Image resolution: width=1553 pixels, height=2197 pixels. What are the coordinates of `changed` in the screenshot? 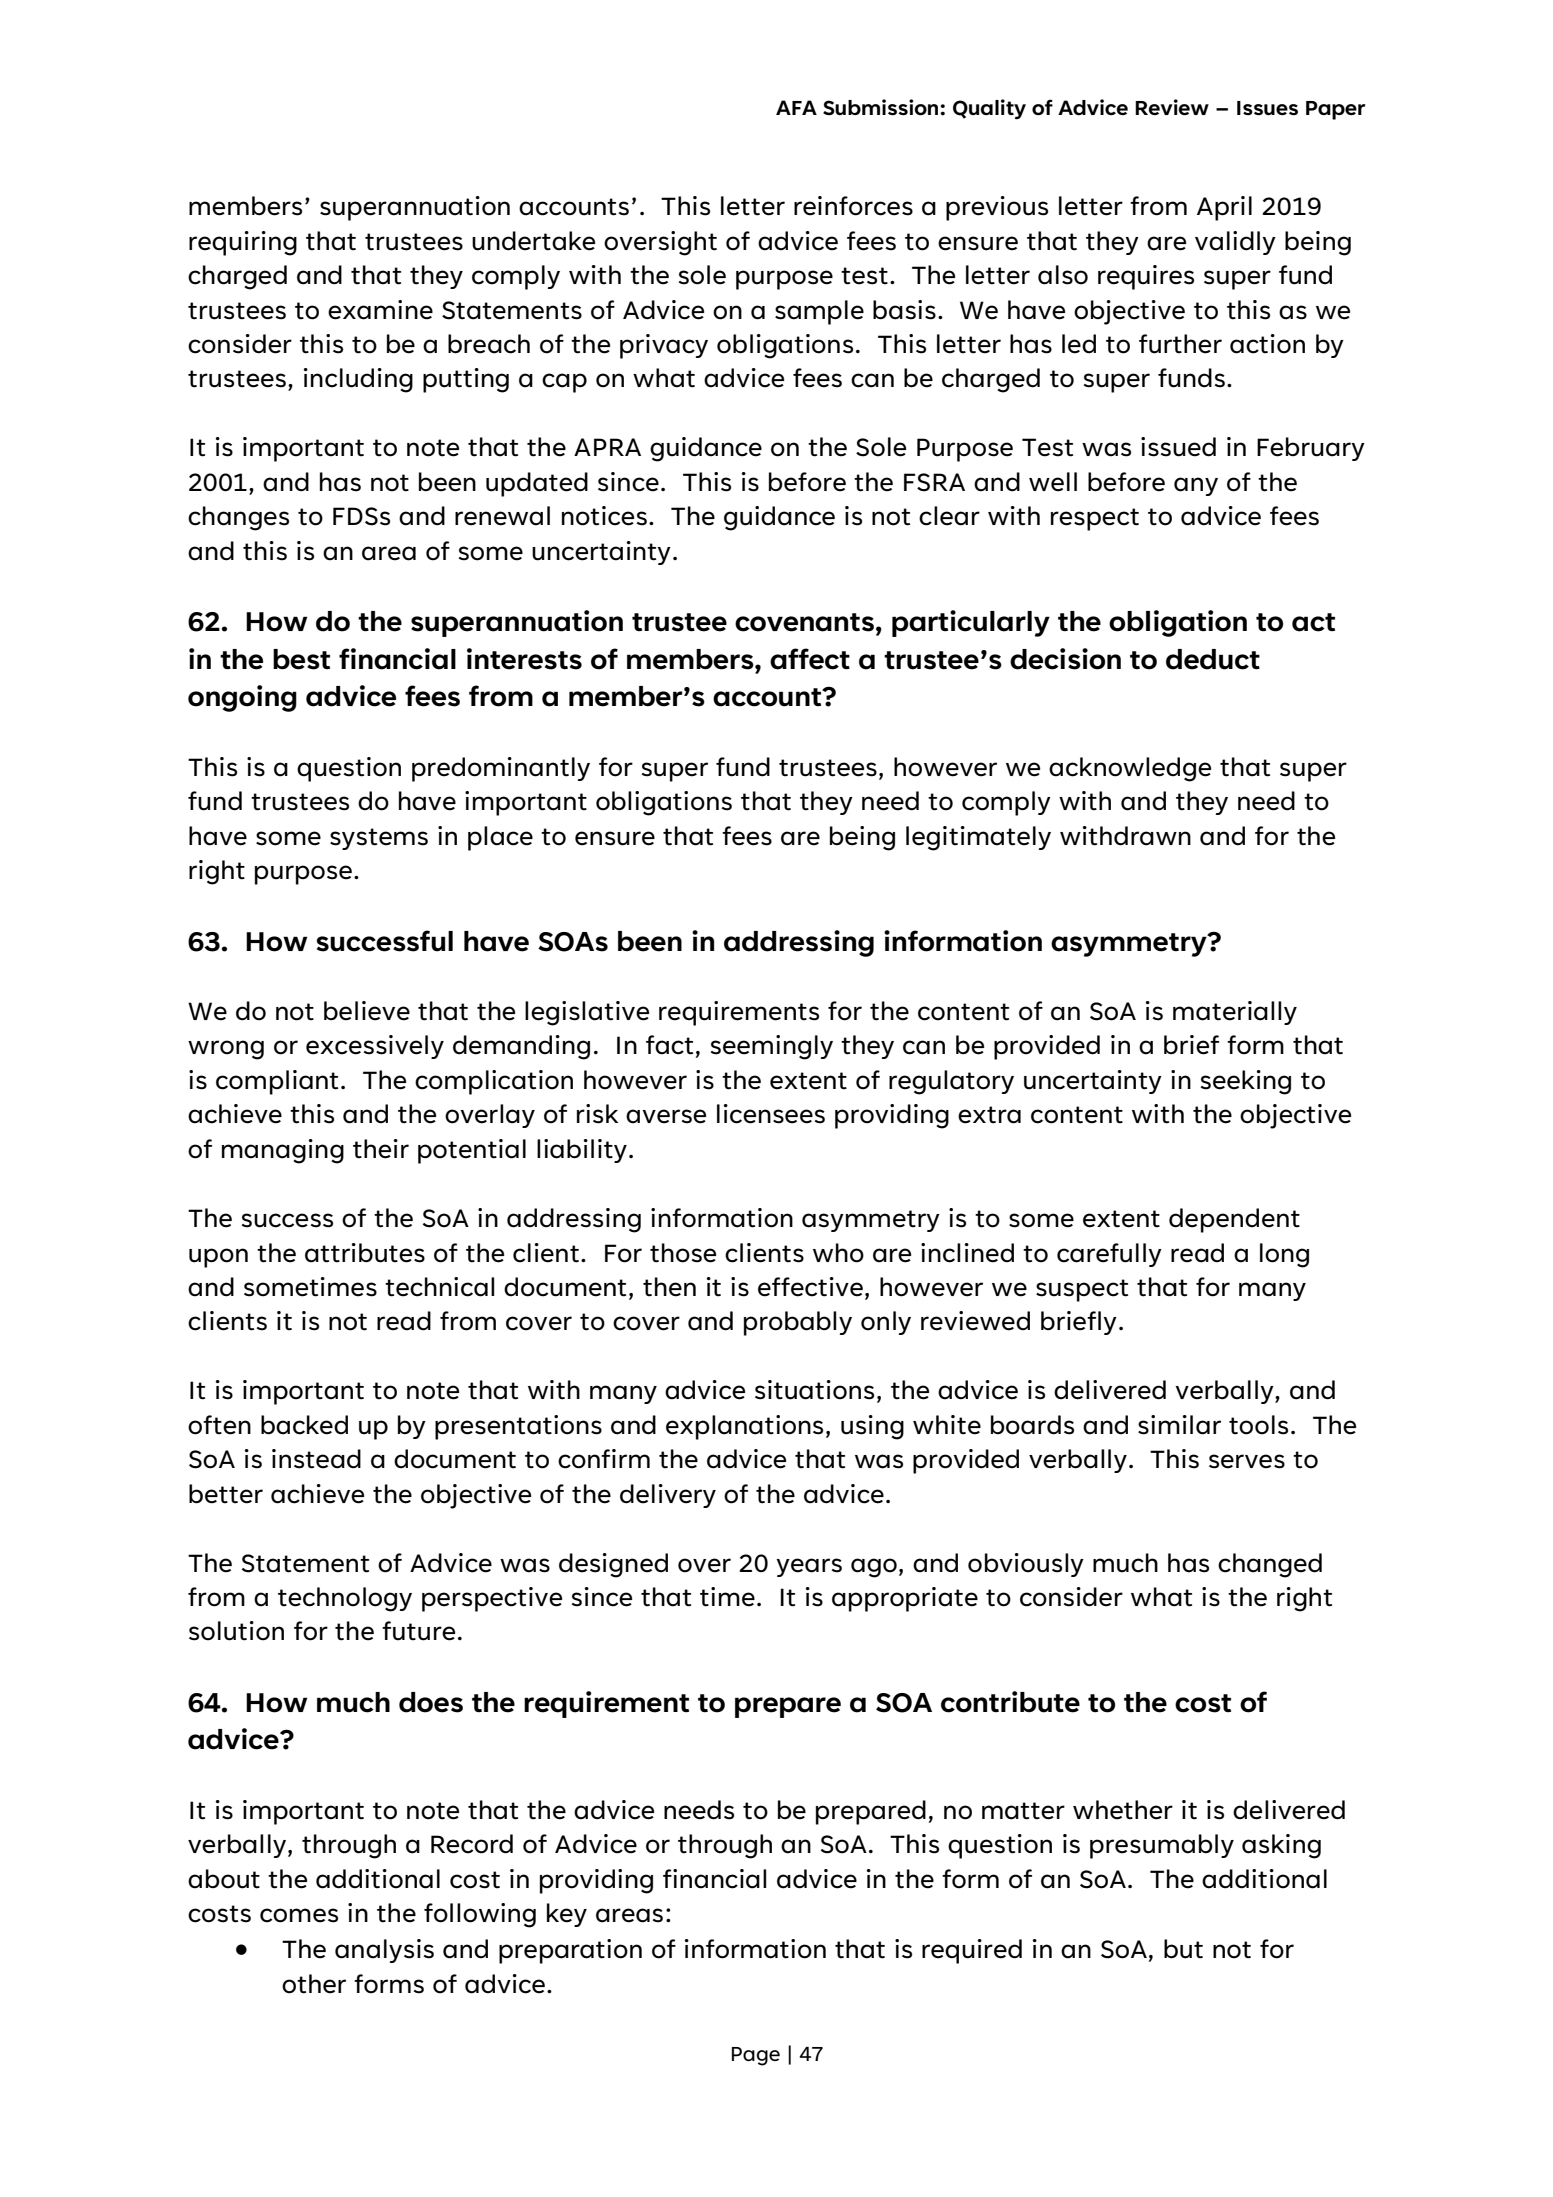 It's located at (1270, 1565).
